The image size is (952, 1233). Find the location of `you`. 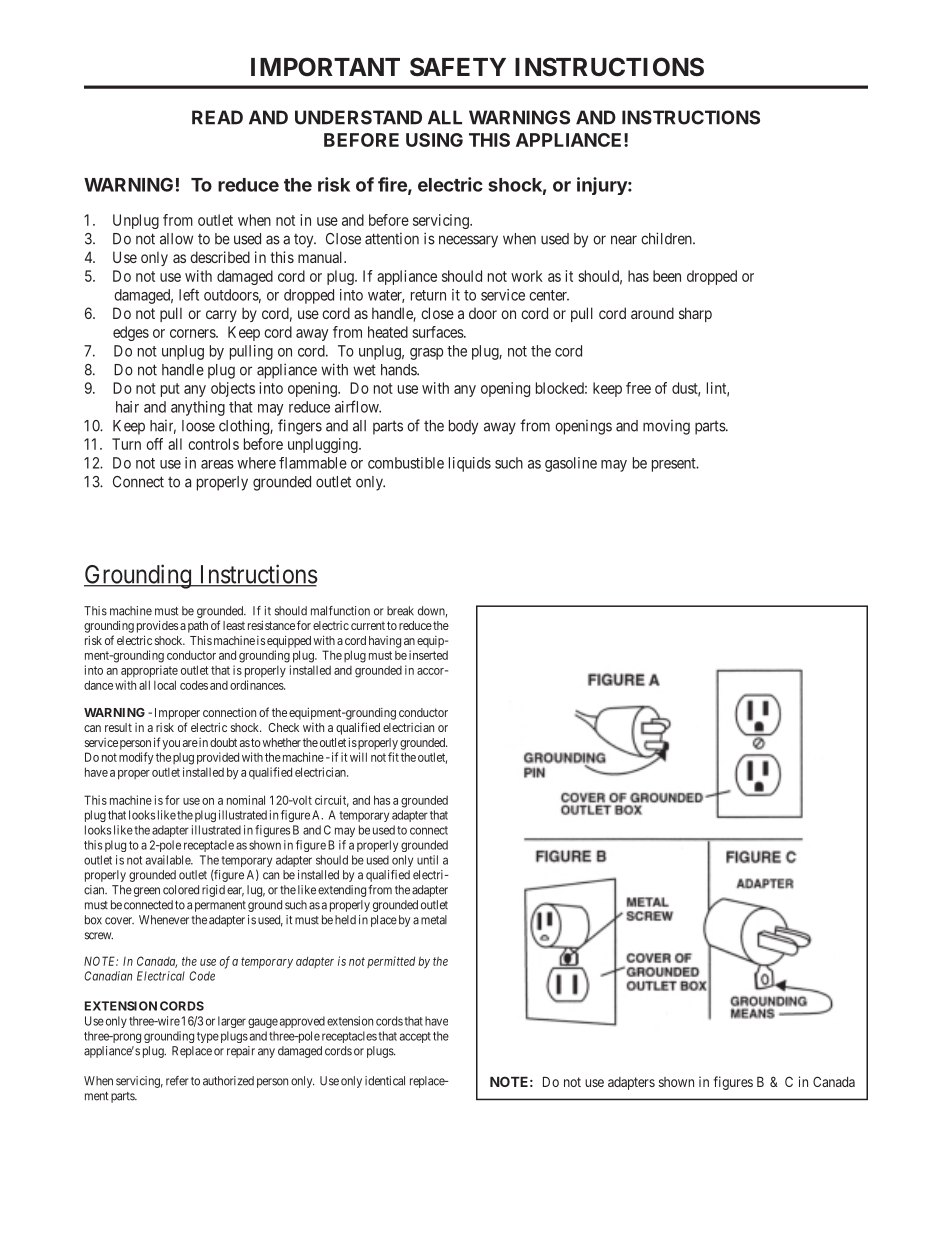

you is located at coordinates (171, 745).
